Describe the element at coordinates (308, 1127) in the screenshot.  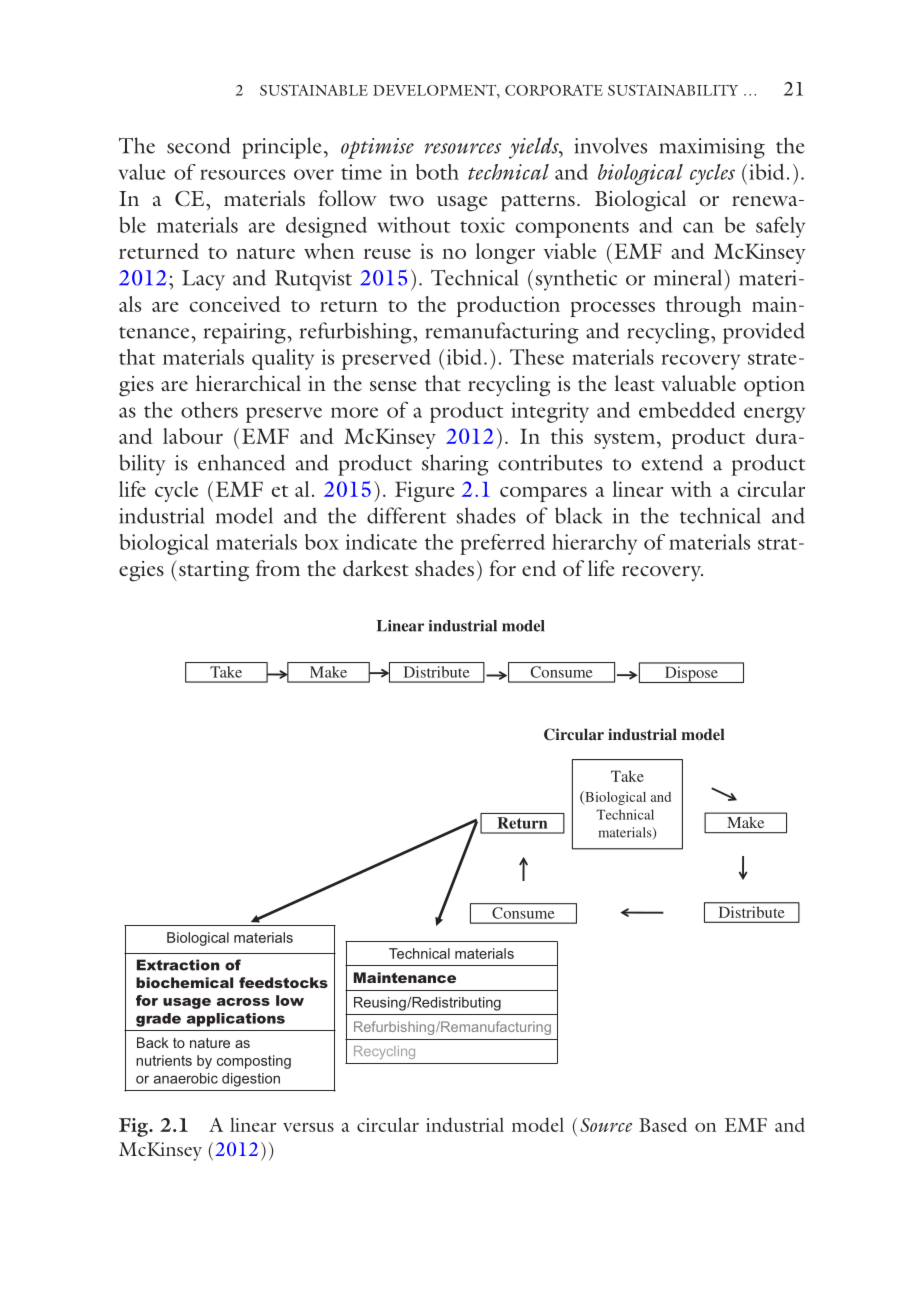
I see `versus` at that location.
